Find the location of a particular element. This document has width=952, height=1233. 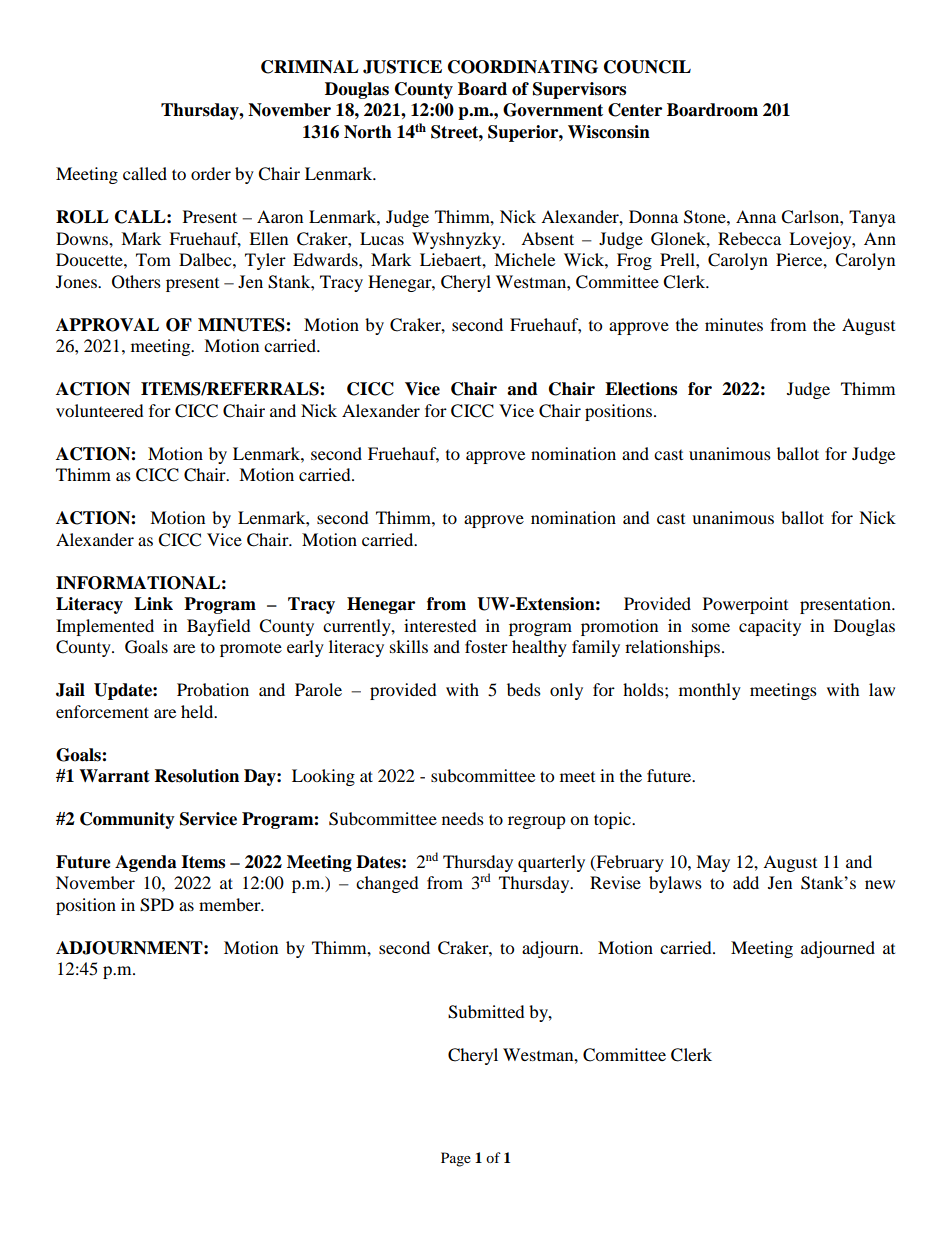

COORDINATING is located at coordinates (523, 67).
